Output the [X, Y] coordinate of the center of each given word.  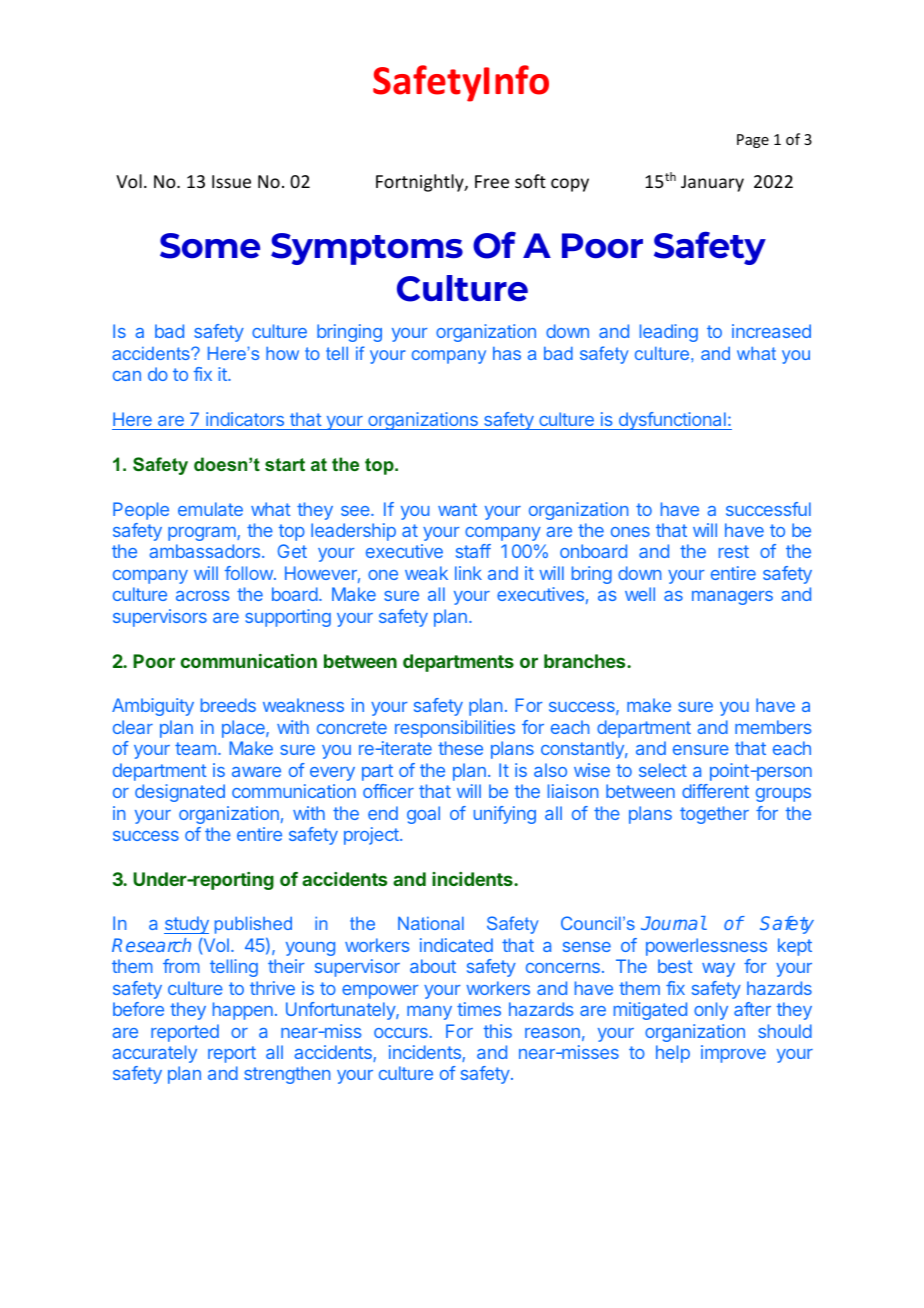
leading [669, 333]
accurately [154, 1054]
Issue [231, 181]
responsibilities [455, 729]
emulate [210, 509]
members [773, 727]
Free [492, 181]
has [507, 353]
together [714, 815]
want [457, 509]
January [712, 183]
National [431, 923]
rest [734, 551]
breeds [228, 705]
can [127, 376]
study [186, 925]
